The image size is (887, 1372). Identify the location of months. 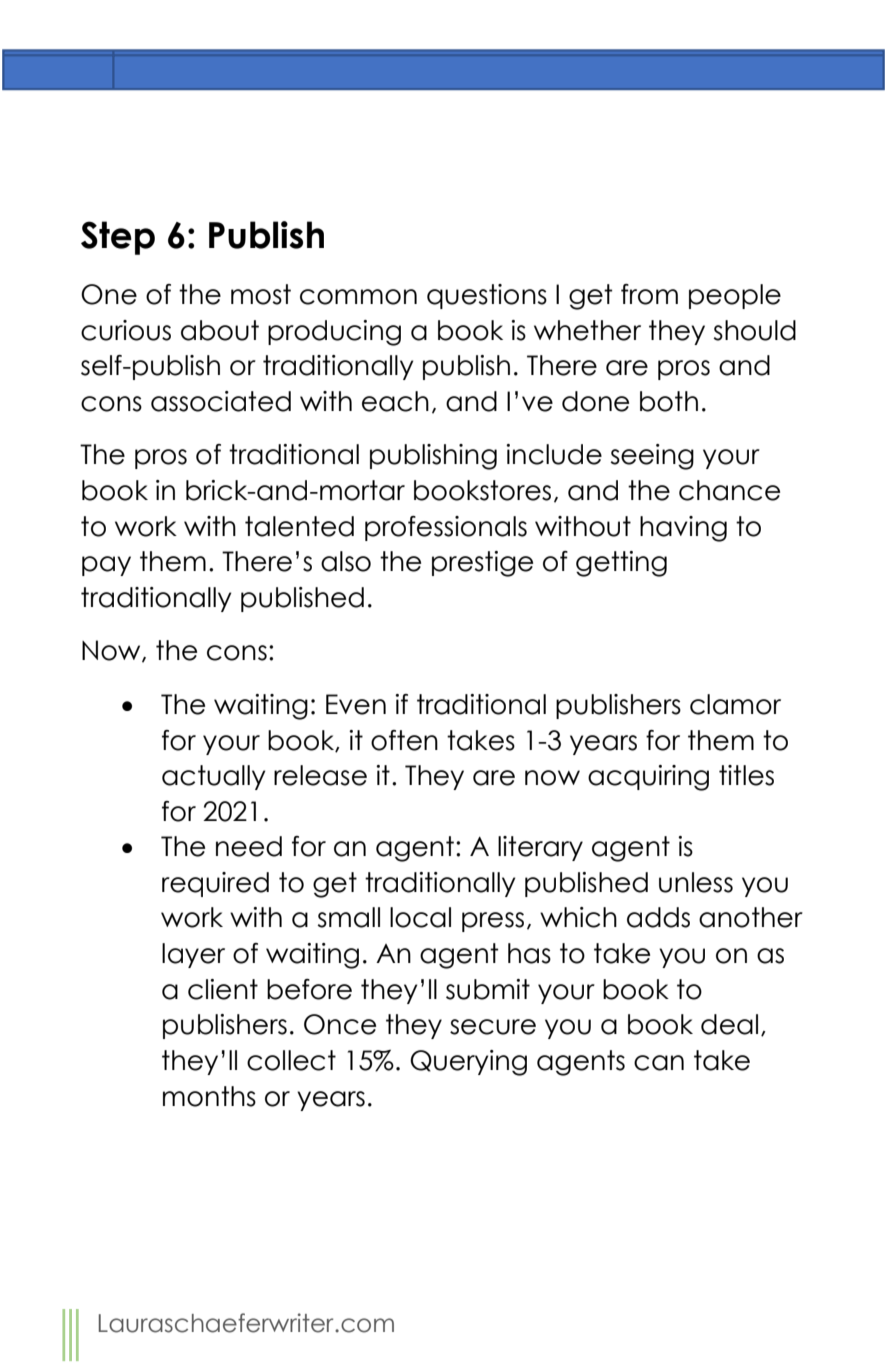
(209, 1096).
